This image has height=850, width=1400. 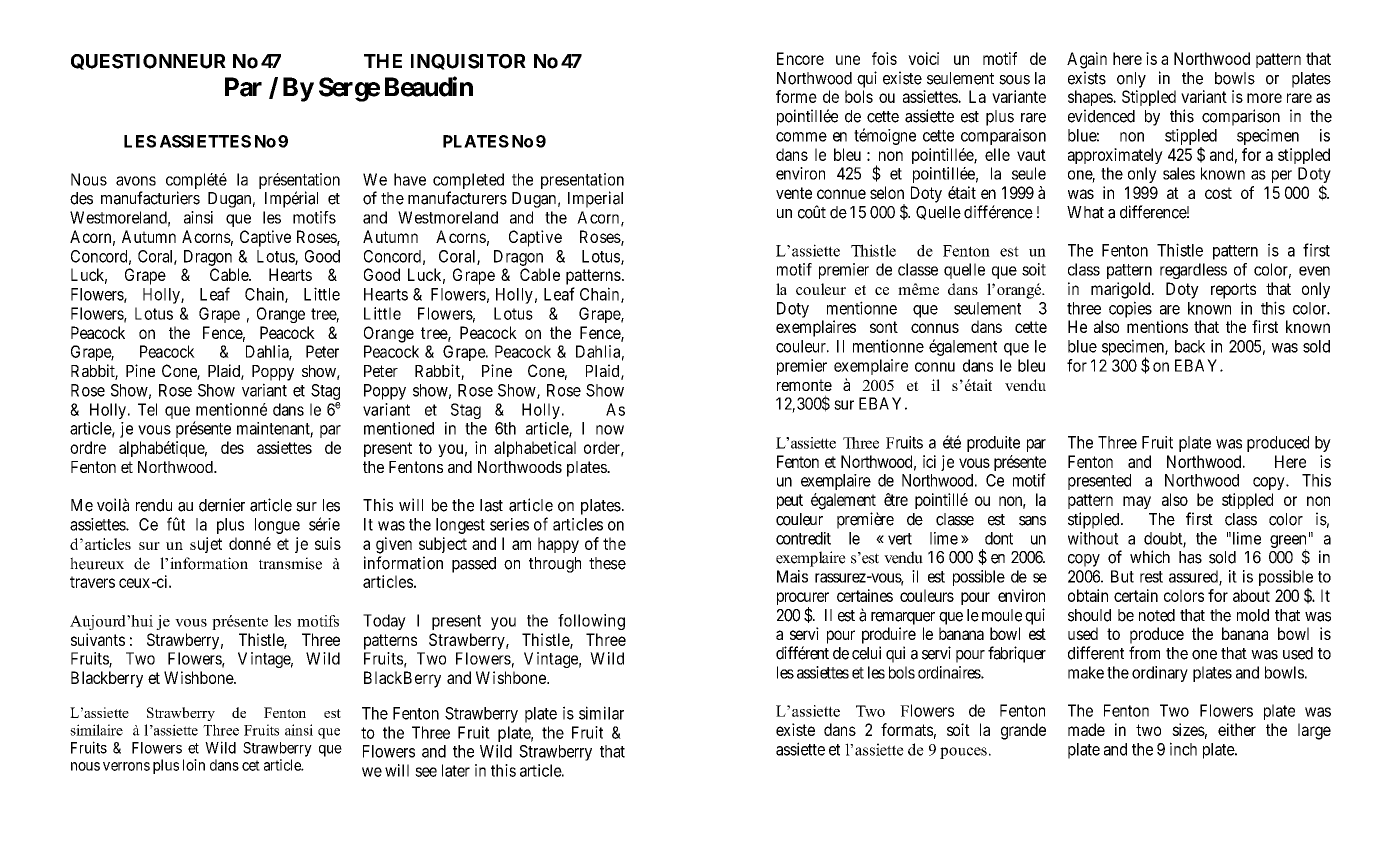 What do you see at coordinates (457, 198) in the image?
I see `manufacturers` at bounding box center [457, 198].
